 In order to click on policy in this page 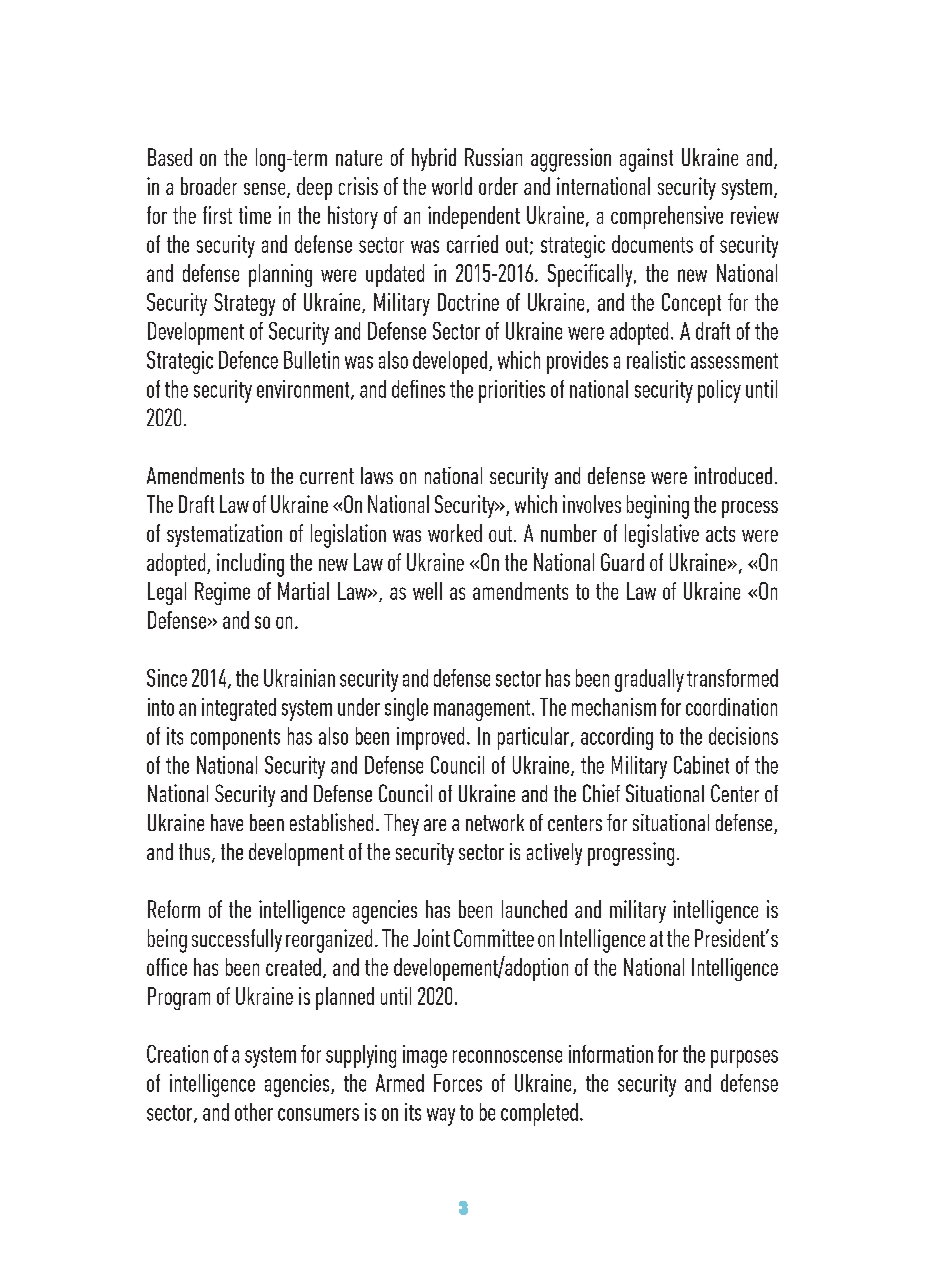, I will do `click(719, 391)`.
